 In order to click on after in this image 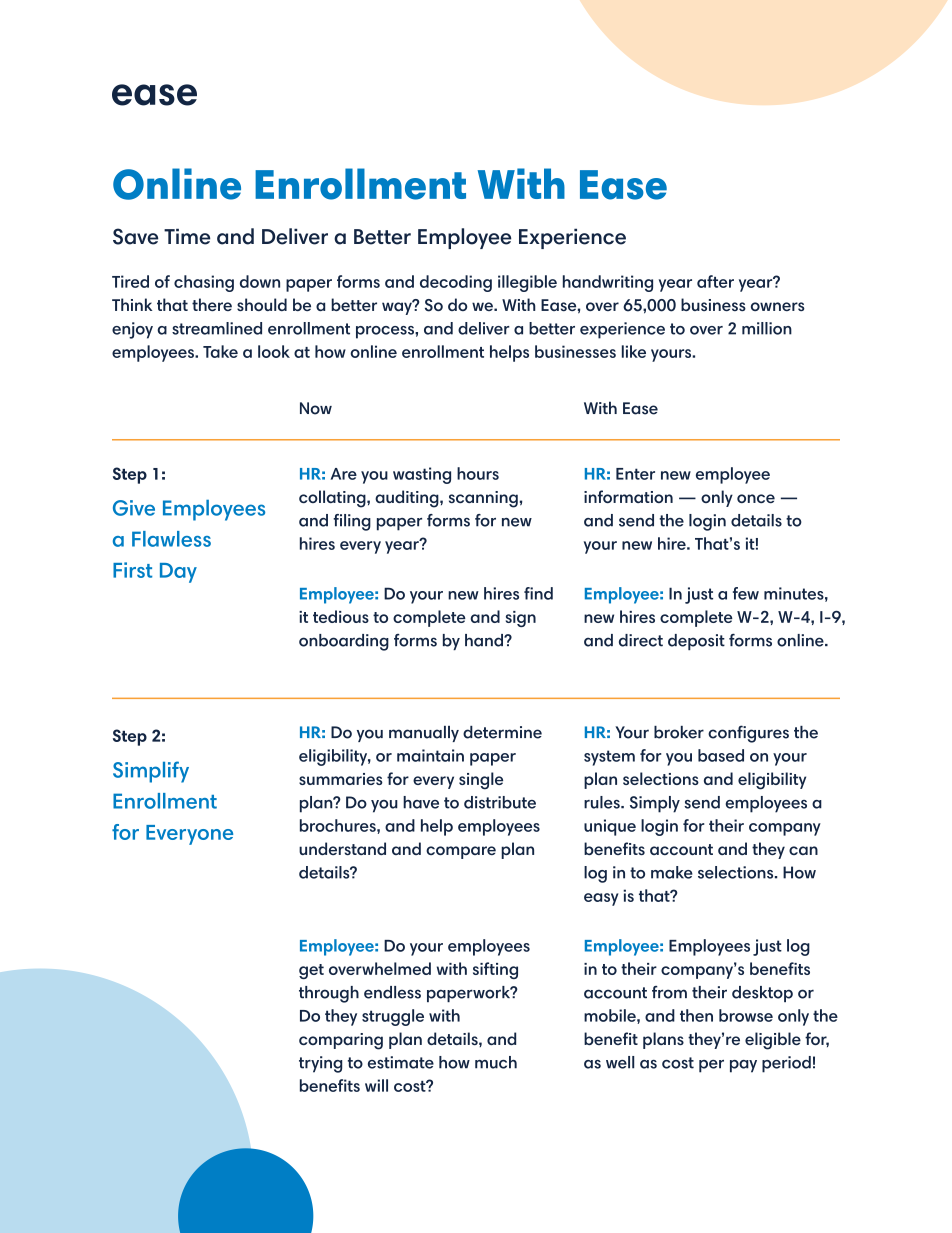, I will do `click(715, 281)`.
